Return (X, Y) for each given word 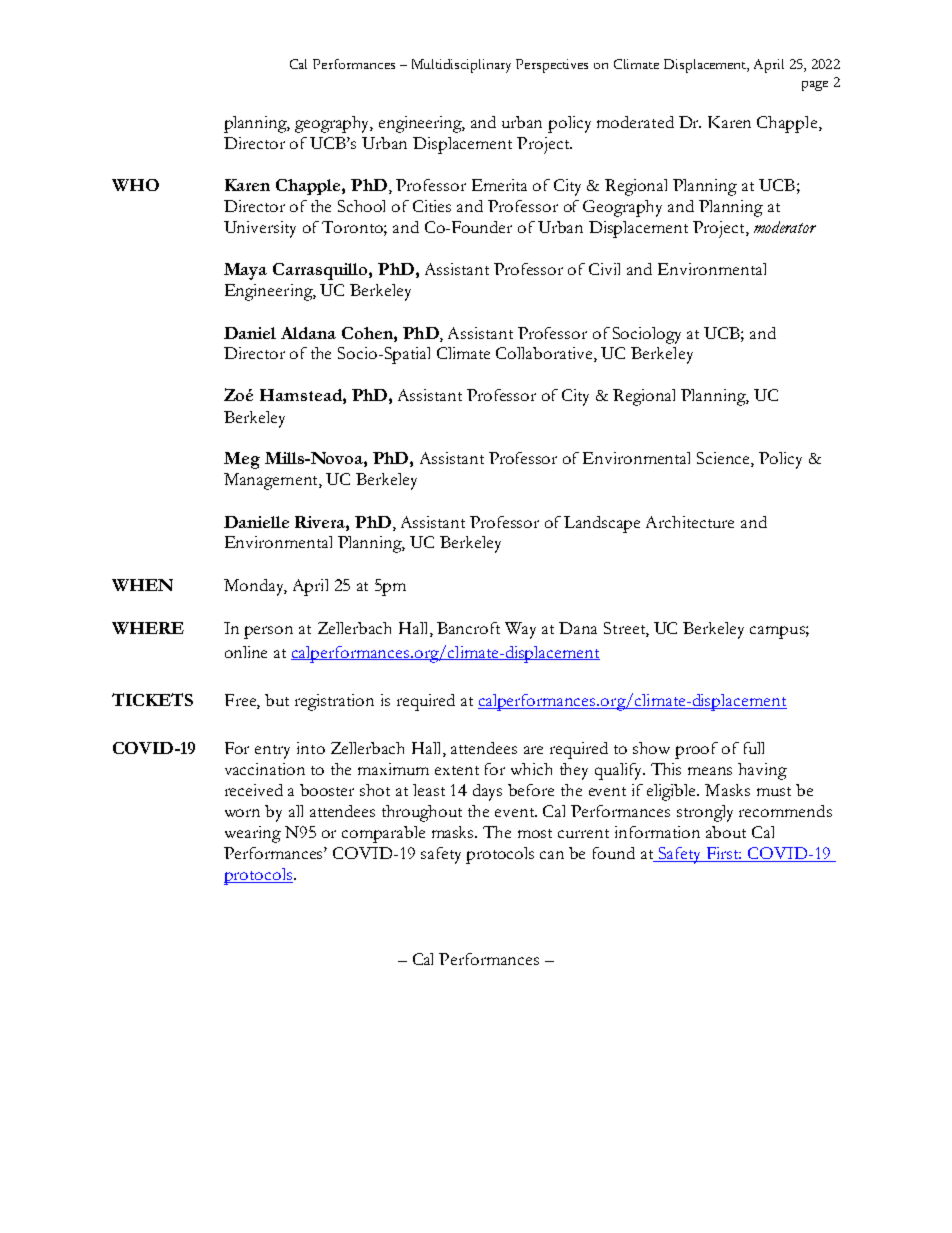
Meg (242, 460)
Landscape (602, 524)
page (815, 86)
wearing (253, 834)
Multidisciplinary (461, 66)
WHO (135, 185)
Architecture (690, 522)
